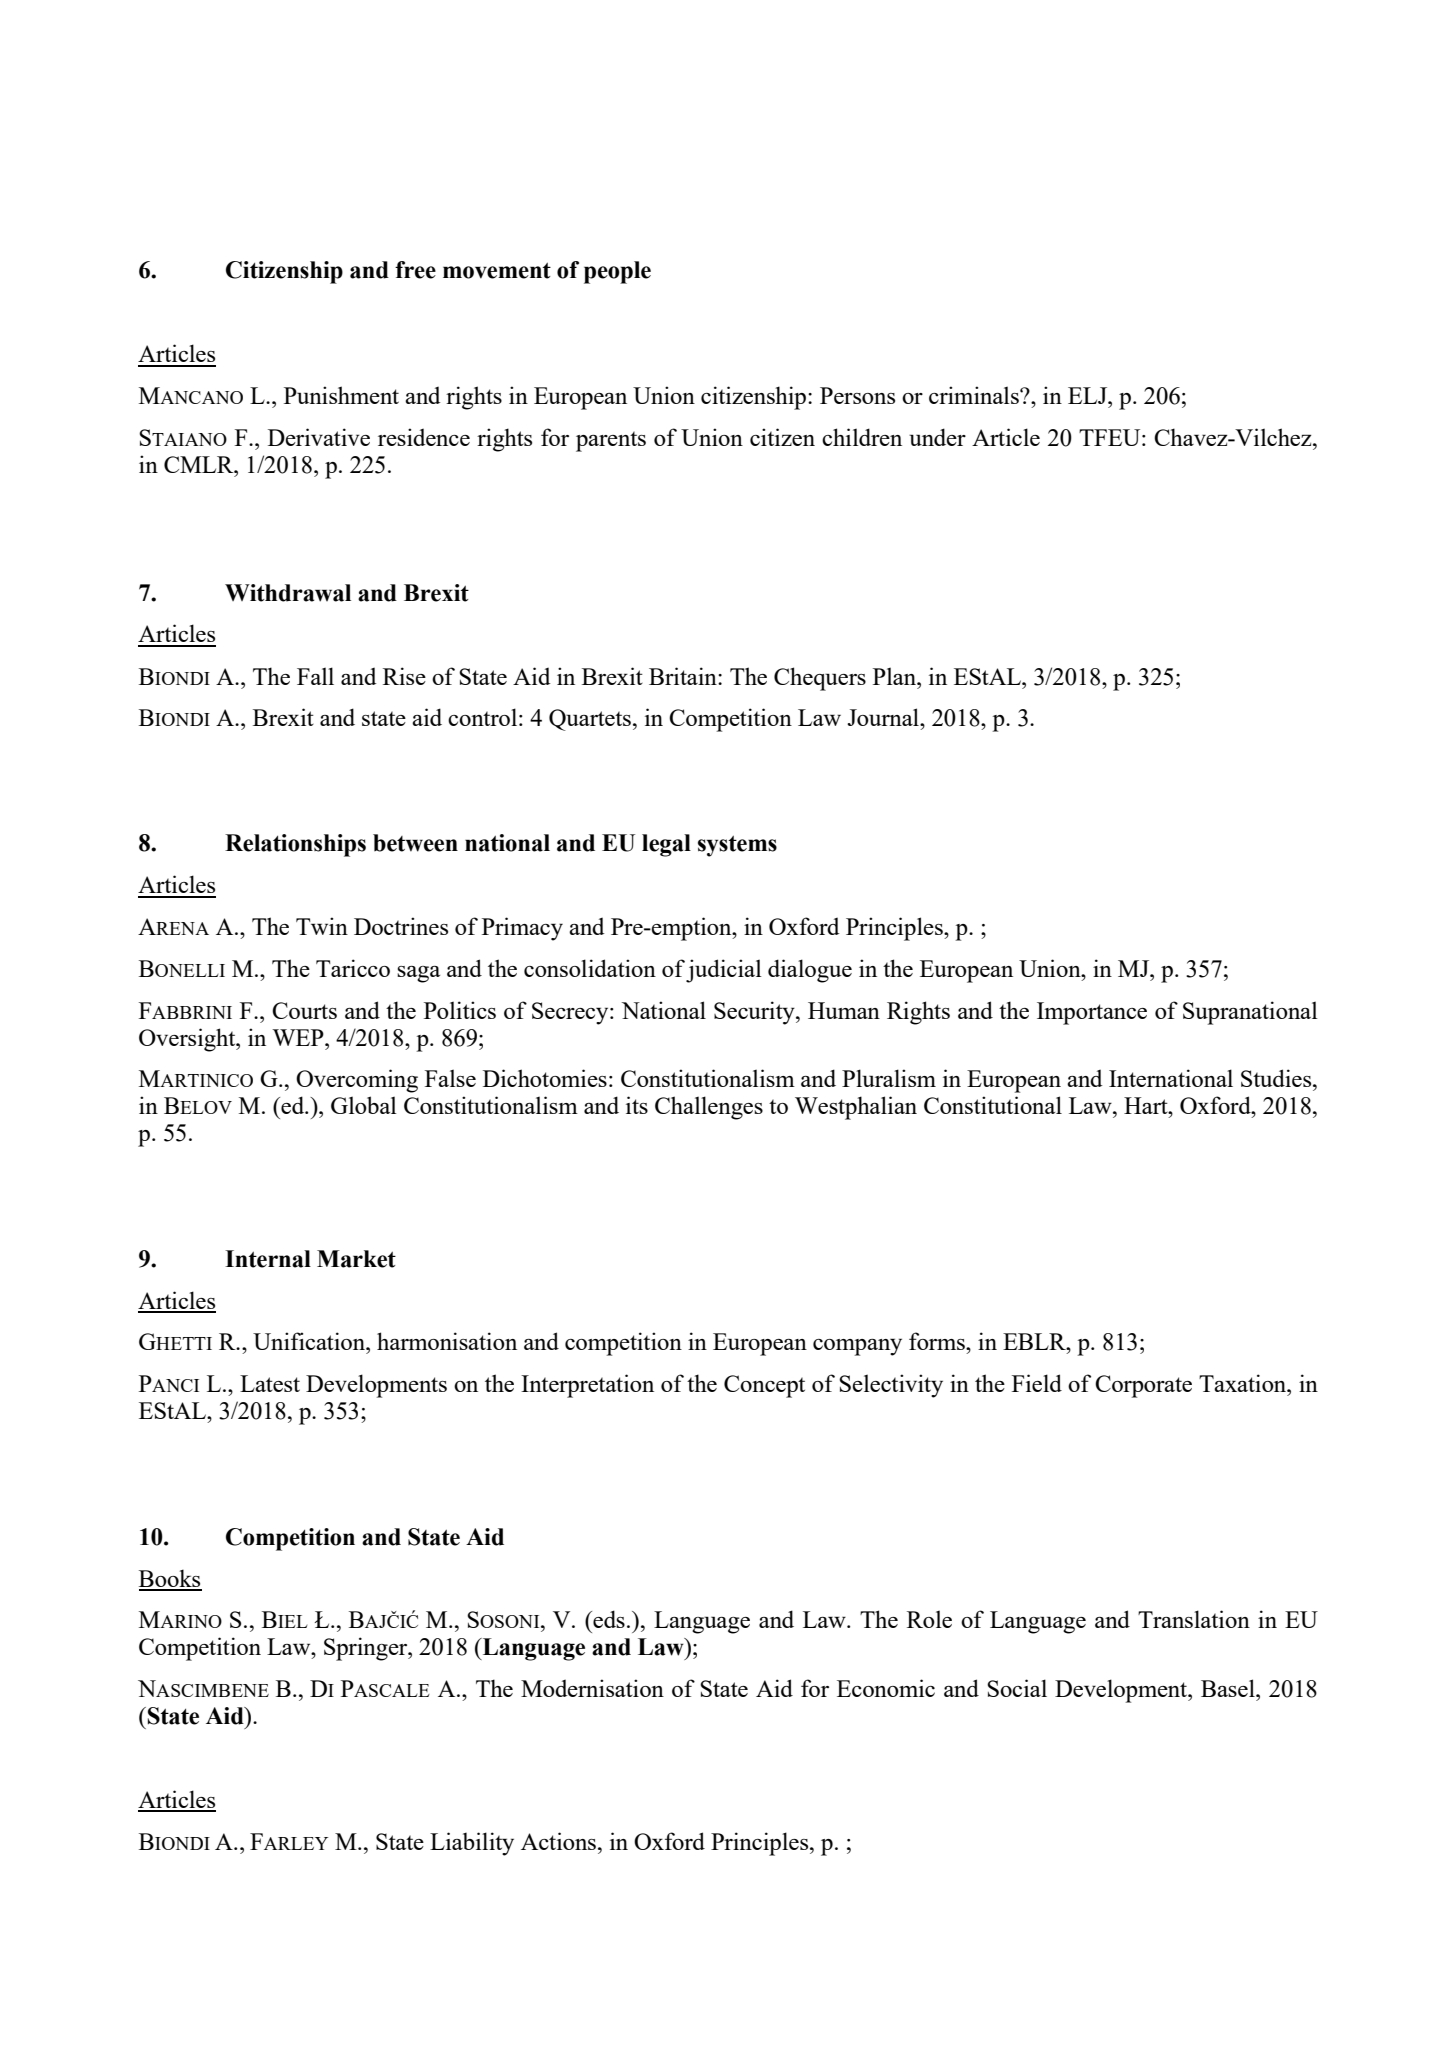 Image resolution: width=1456 pixels, height=2060 pixels. What do you see at coordinates (1143, 1386) in the screenshot?
I see `Corporate` at bounding box center [1143, 1386].
